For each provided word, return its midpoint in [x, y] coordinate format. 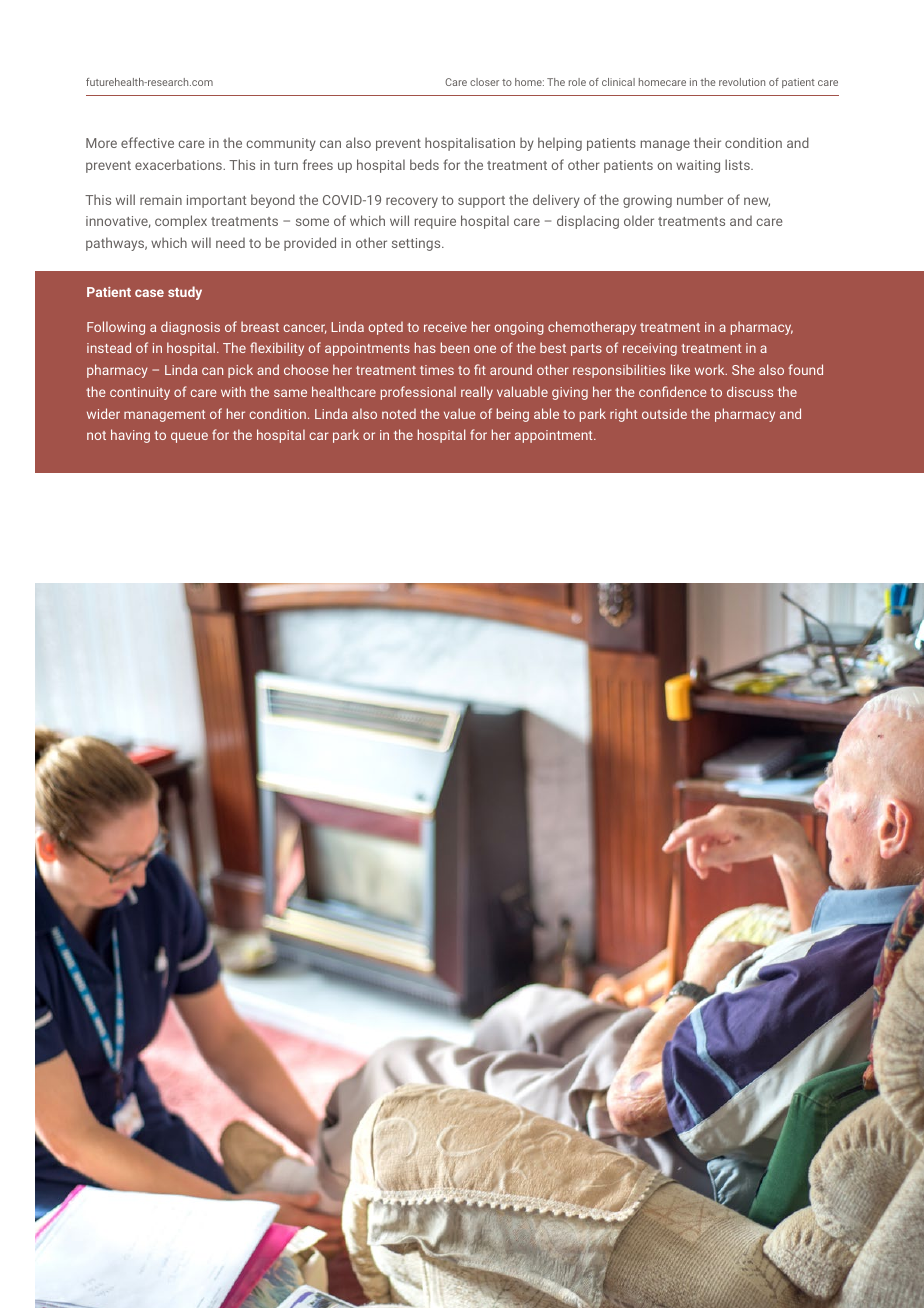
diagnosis [190, 328]
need [230, 243]
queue [189, 437]
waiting [698, 166]
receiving [650, 349]
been [455, 347]
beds [424, 164]
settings [417, 244]
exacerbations [179, 164]
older [639, 220]
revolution [742, 82]
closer [484, 82]
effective [147, 142]
